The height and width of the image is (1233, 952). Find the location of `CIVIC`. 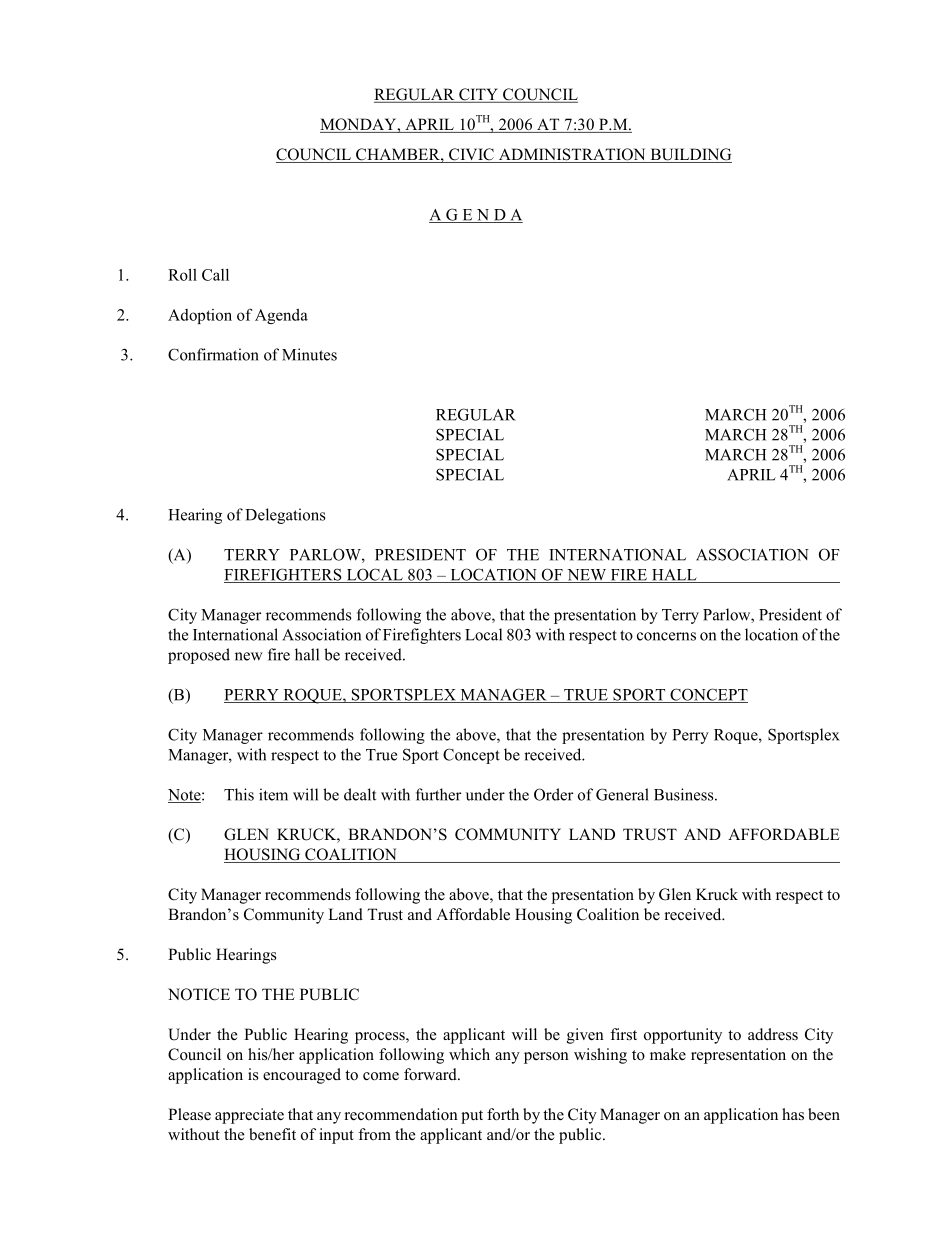

CIVIC is located at coordinates (471, 155).
